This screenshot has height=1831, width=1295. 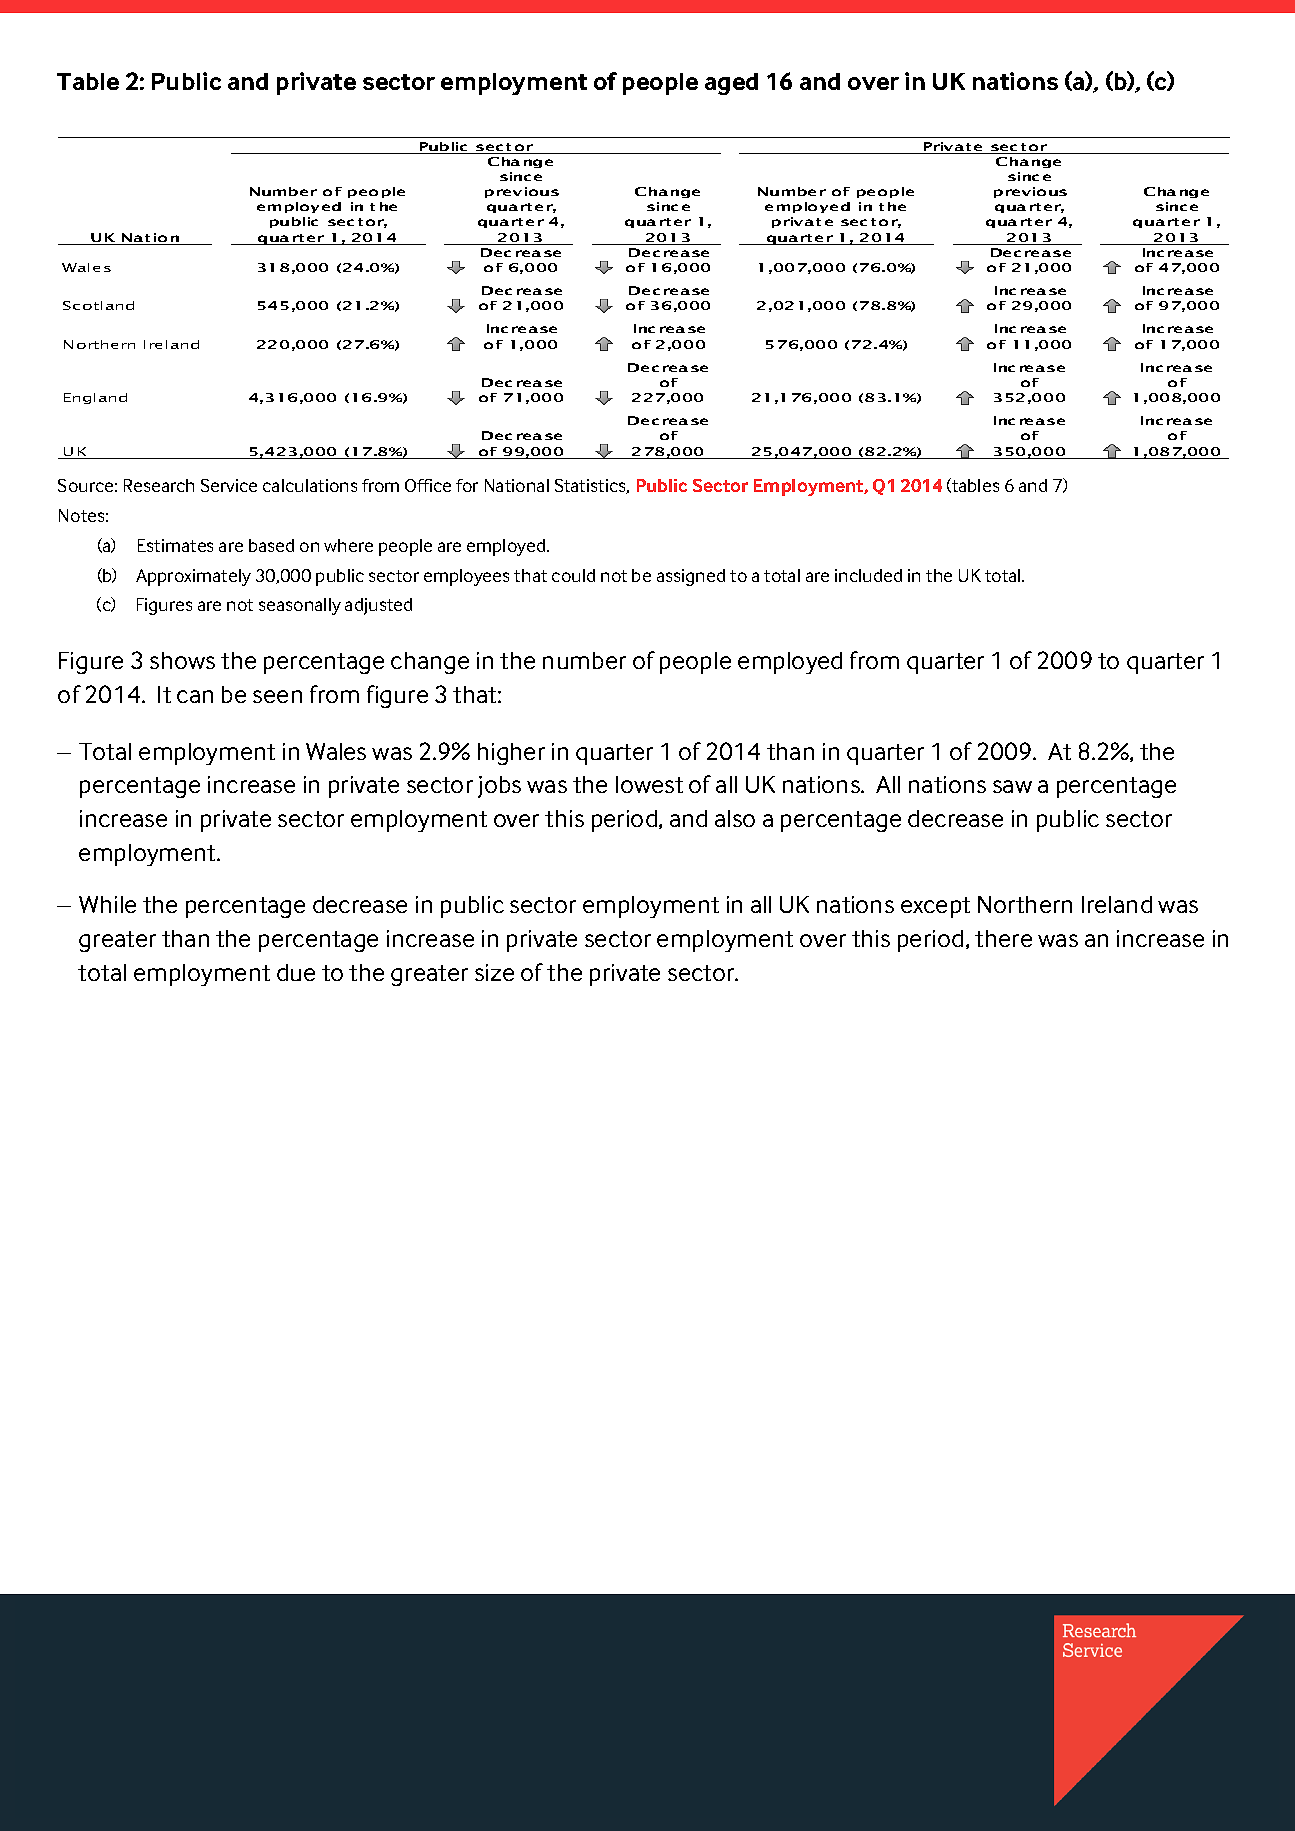 What do you see at coordinates (731, 84) in the screenshot?
I see `aged` at bounding box center [731, 84].
